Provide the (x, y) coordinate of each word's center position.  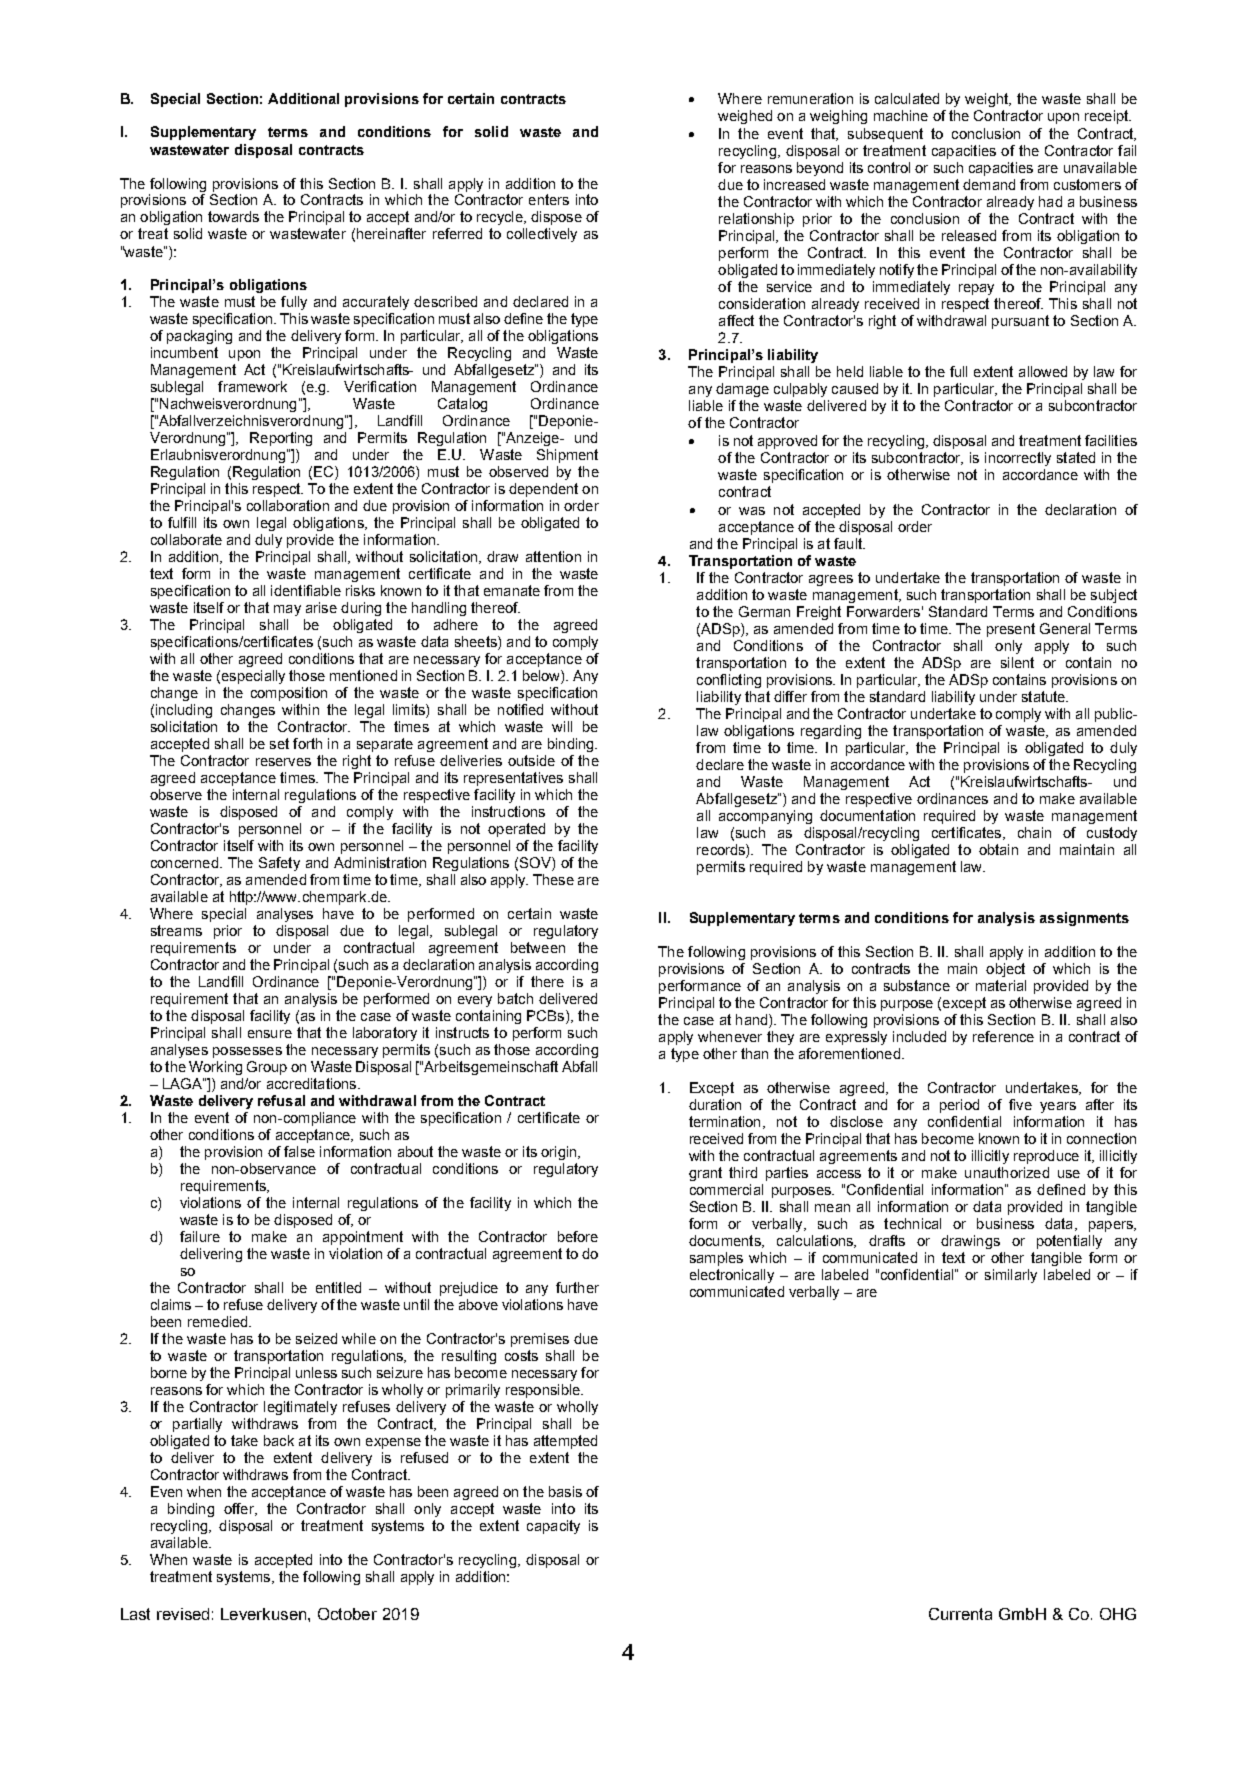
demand (989, 184)
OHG (1118, 1614)
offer (240, 1509)
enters (549, 199)
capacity (553, 1527)
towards (233, 216)
